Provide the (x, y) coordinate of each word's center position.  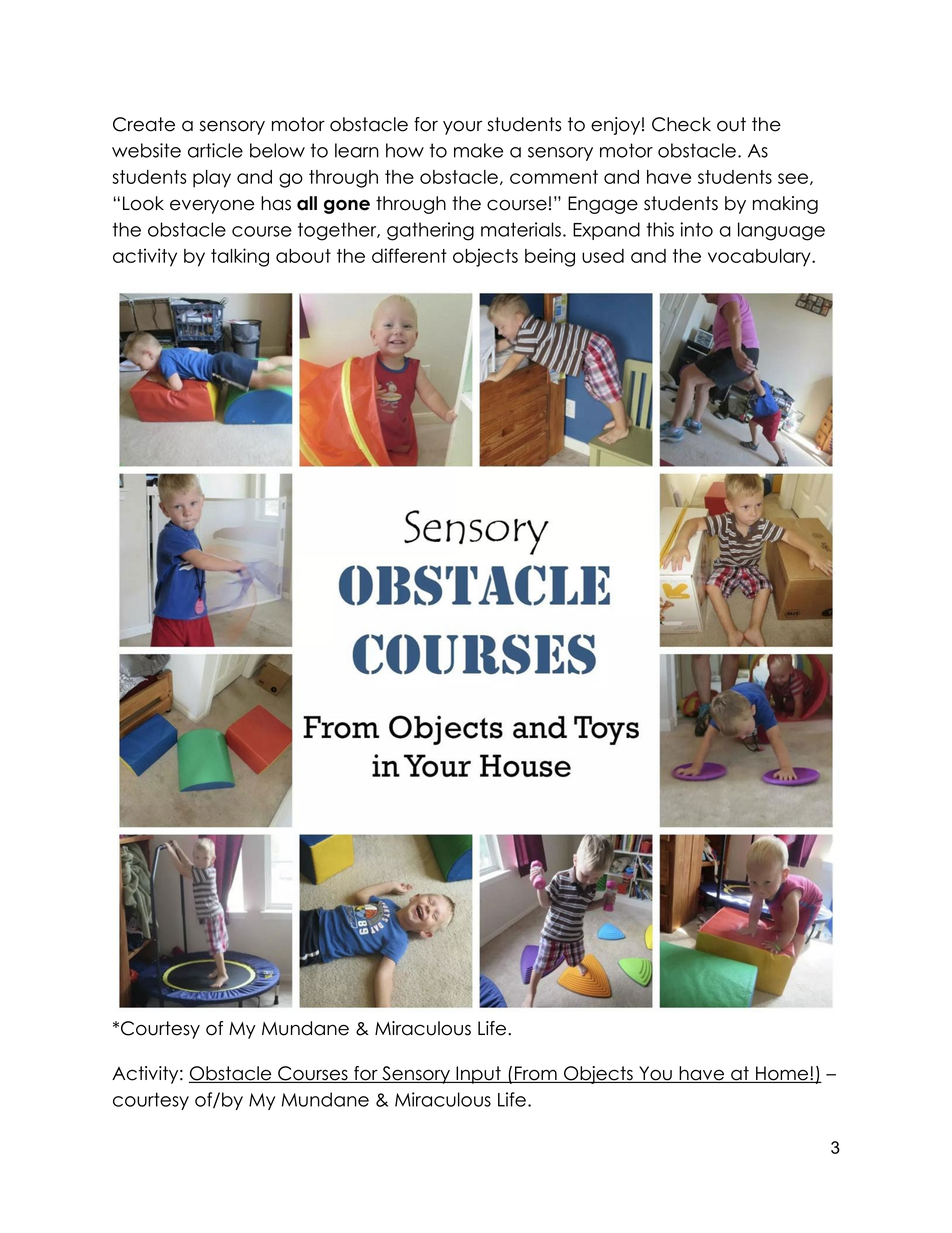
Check (681, 124)
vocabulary (760, 258)
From (535, 1074)
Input (478, 1075)
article (215, 150)
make (478, 150)
